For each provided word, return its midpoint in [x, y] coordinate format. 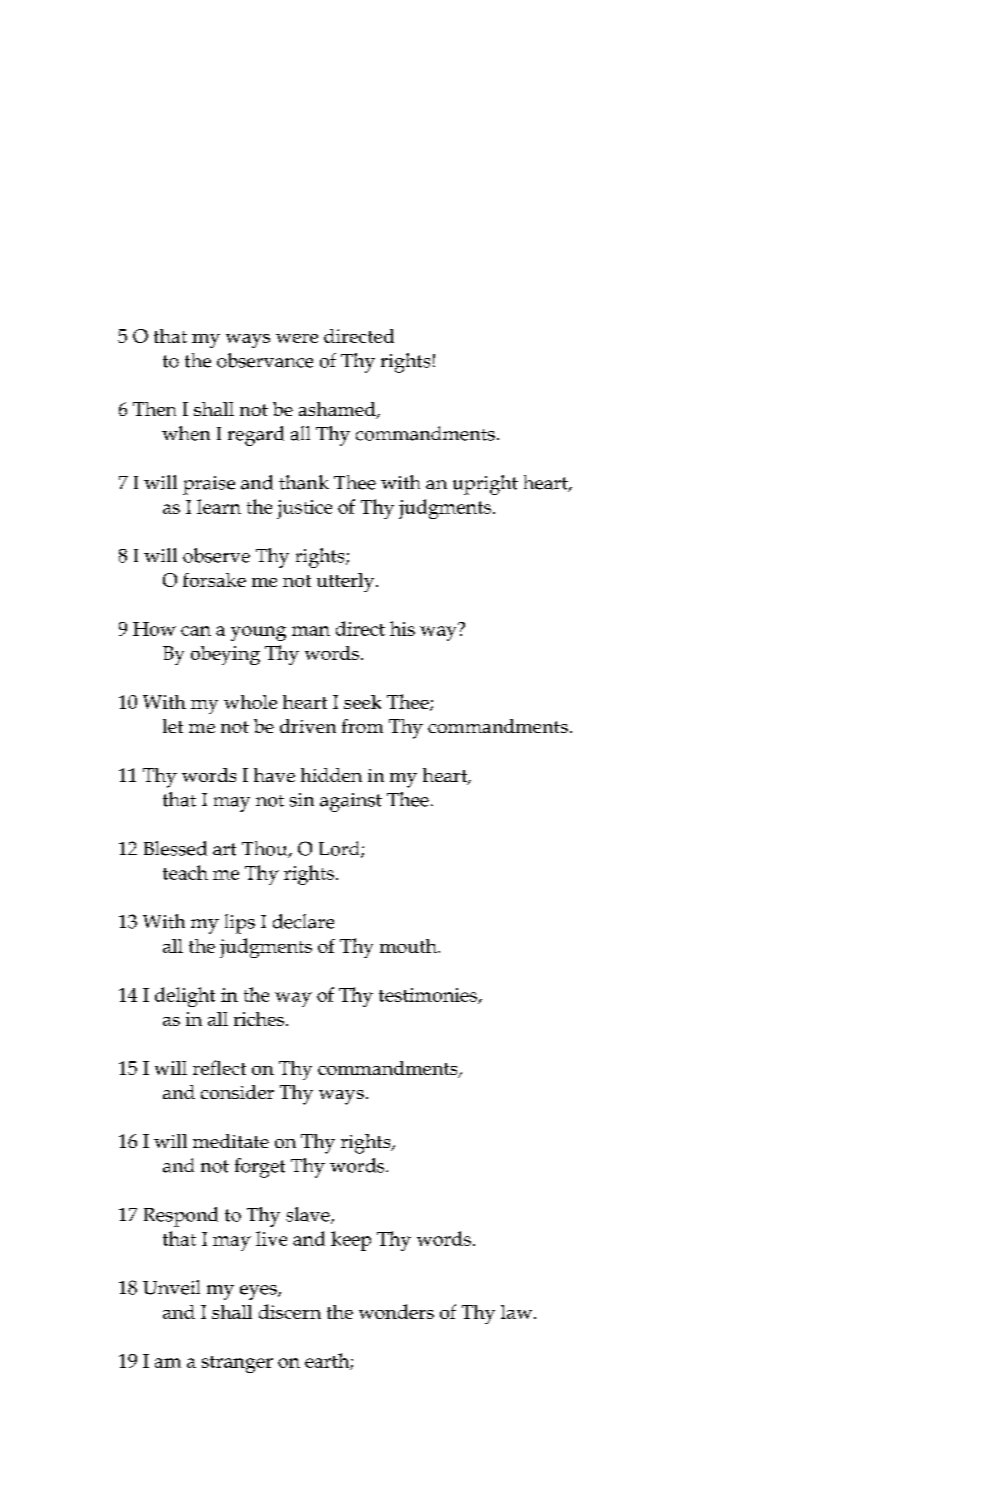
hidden [331, 775]
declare [303, 921]
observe [216, 555]
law [518, 1312]
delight [185, 997]
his [402, 628]
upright [485, 485]
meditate [231, 1141]
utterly [347, 582]
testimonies [429, 996]
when [186, 433]
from [362, 726]
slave [309, 1215]
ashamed [338, 410]
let [173, 726]
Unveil [171, 1287]
